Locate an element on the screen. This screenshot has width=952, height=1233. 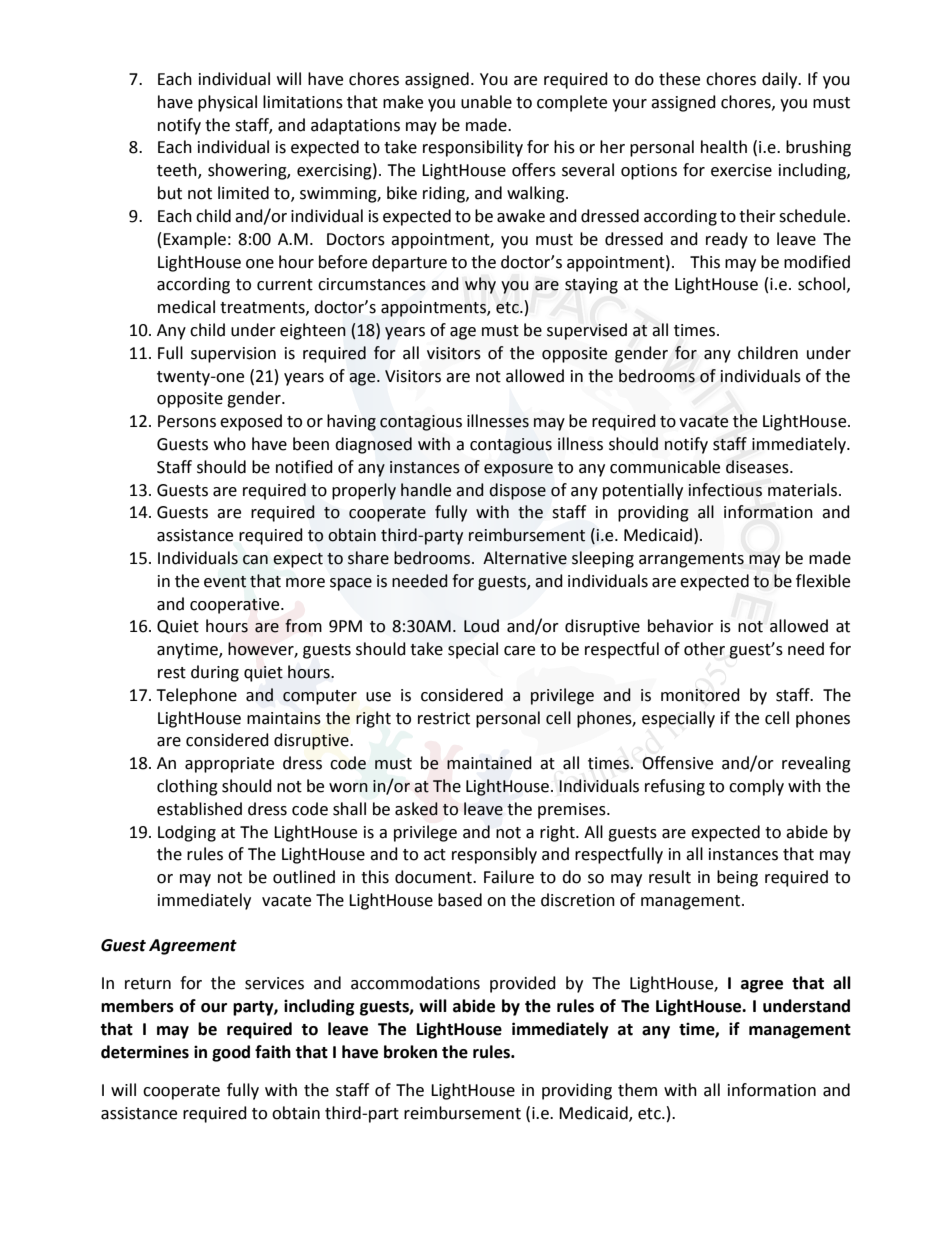
them is located at coordinates (637, 1090).
